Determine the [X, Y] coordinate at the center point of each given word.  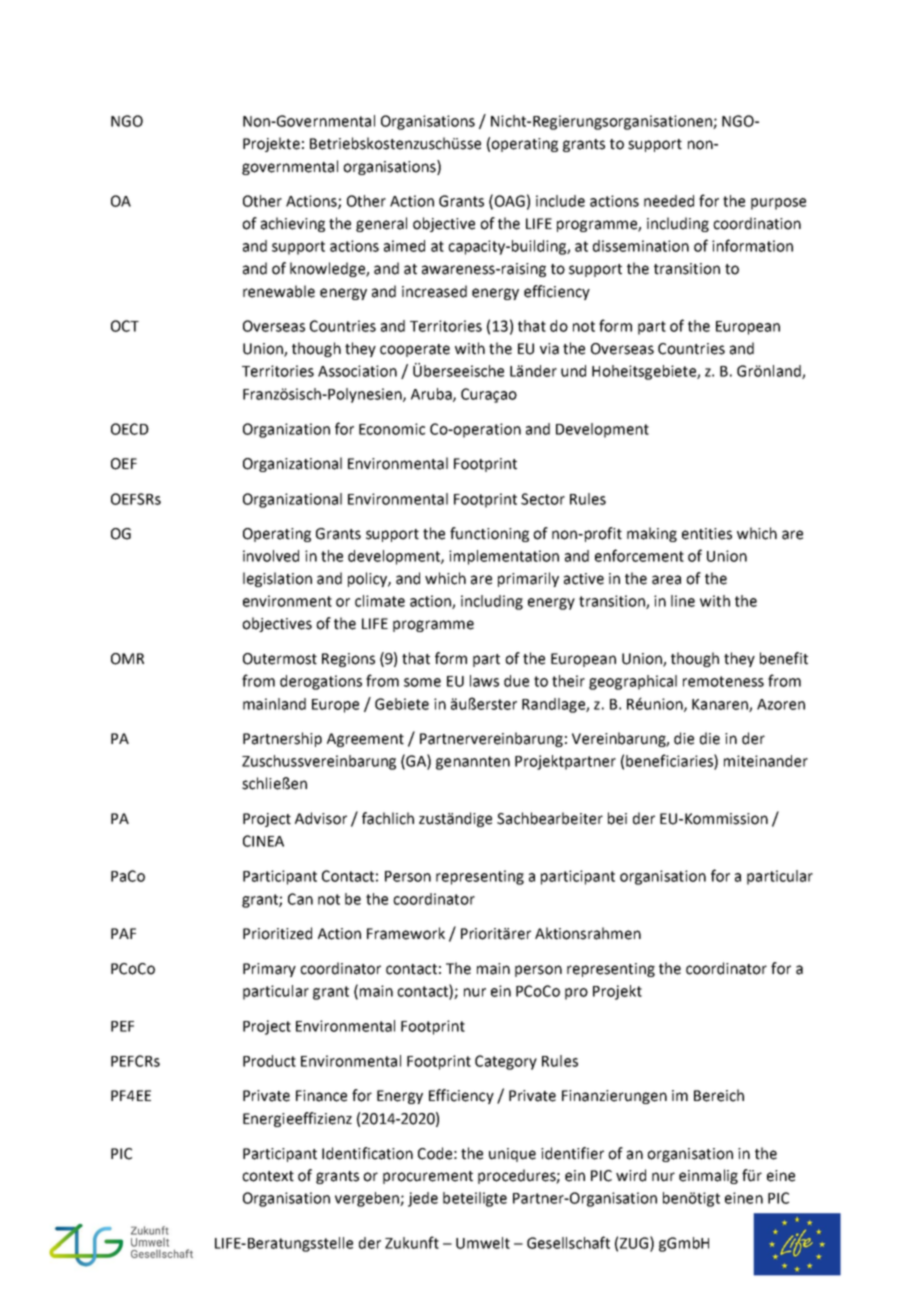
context [268, 1176]
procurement [428, 1177]
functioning [489, 534]
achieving [293, 224]
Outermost [280, 659]
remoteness [723, 681]
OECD [130, 429]
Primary [269, 970]
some [422, 682]
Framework [406, 933]
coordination [757, 223]
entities [707, 534]
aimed [404, 246]
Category [506, 1062]
